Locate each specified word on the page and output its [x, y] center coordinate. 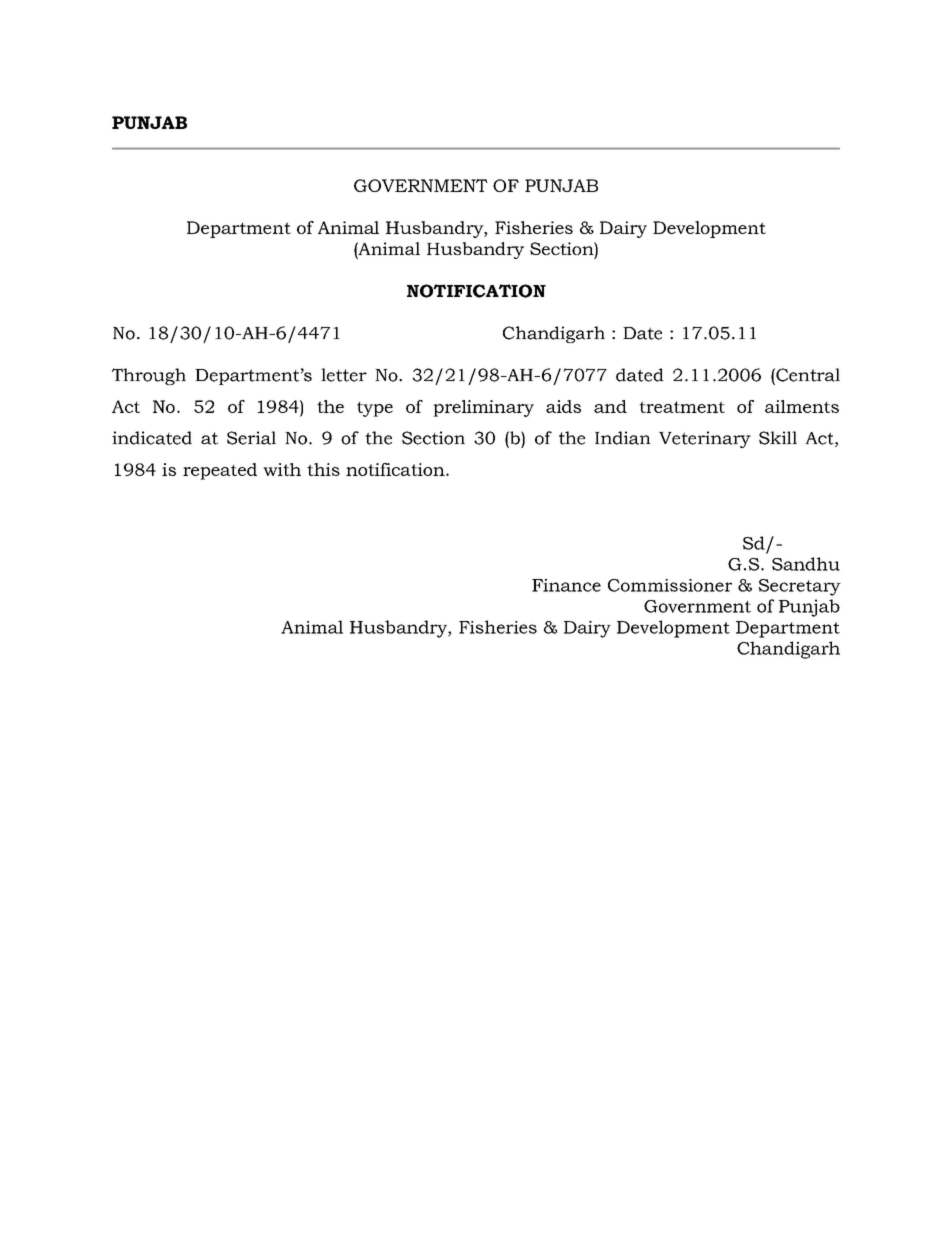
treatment [682, 407]
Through [149, 376]
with [282, 469]
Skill [778, 438]
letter [344, 375]
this [323, 469]
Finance [566, 585]
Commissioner [670, 585]
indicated [152, 438]
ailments [802, 406]
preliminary [483, 408]
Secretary [800, 587]
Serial [251, 438]
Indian [623, 438]
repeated [220, 471]
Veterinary [705, 439]
